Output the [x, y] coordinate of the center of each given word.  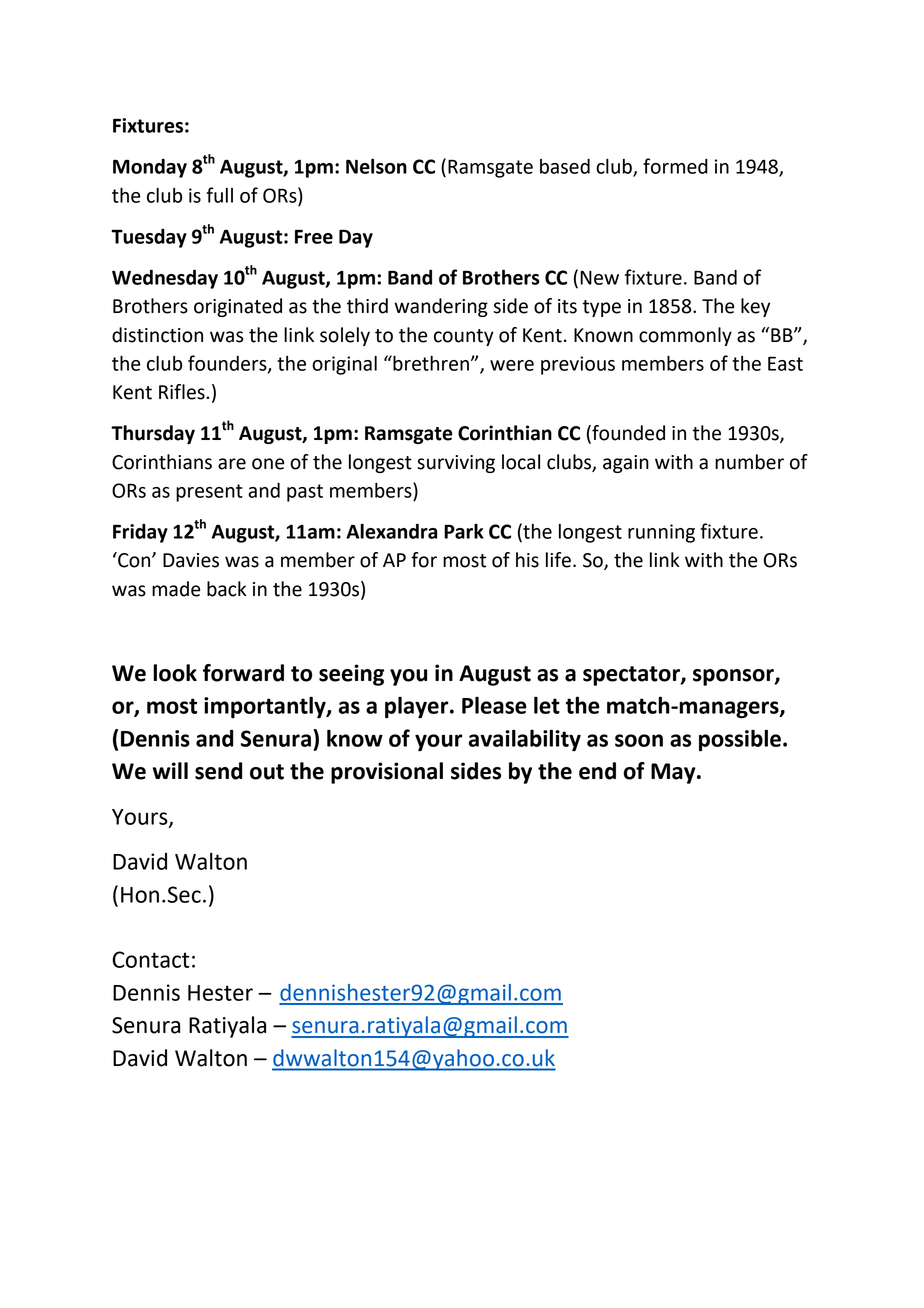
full [219, 195]
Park [464, 531]
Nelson [376, 166]
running [661, 533]
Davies [191, 560]
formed [675, 166]
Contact [151, 959]
